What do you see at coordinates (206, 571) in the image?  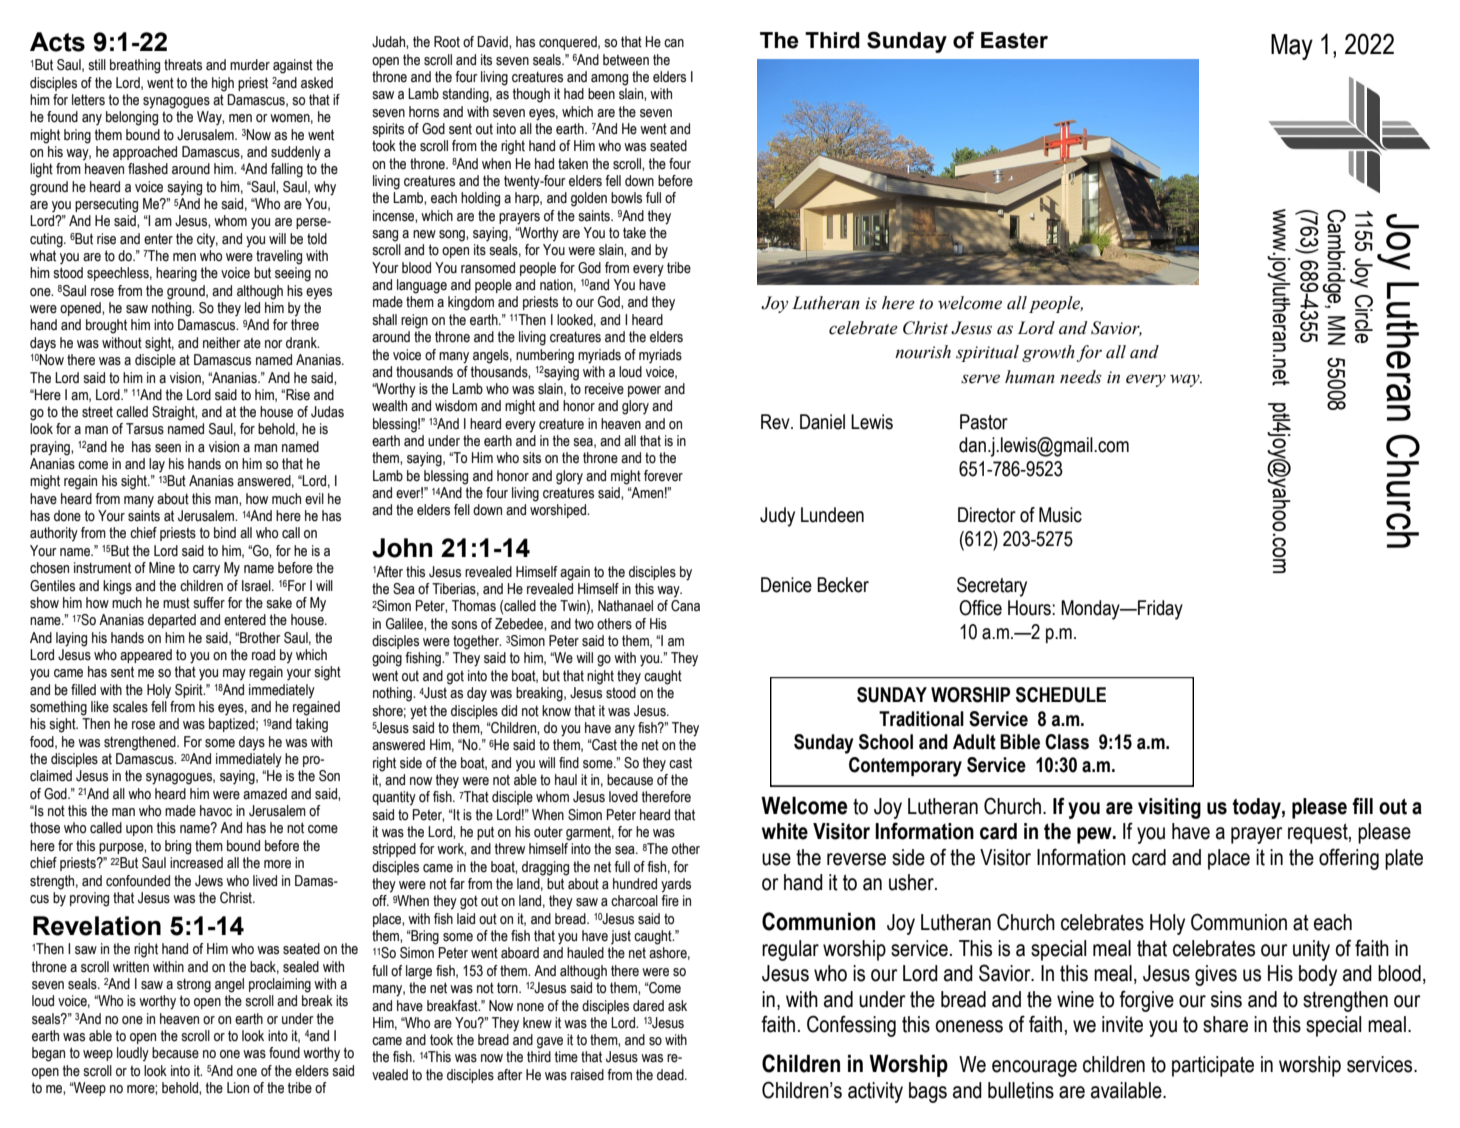 I see `carry` at bounding box center [206, 571].
